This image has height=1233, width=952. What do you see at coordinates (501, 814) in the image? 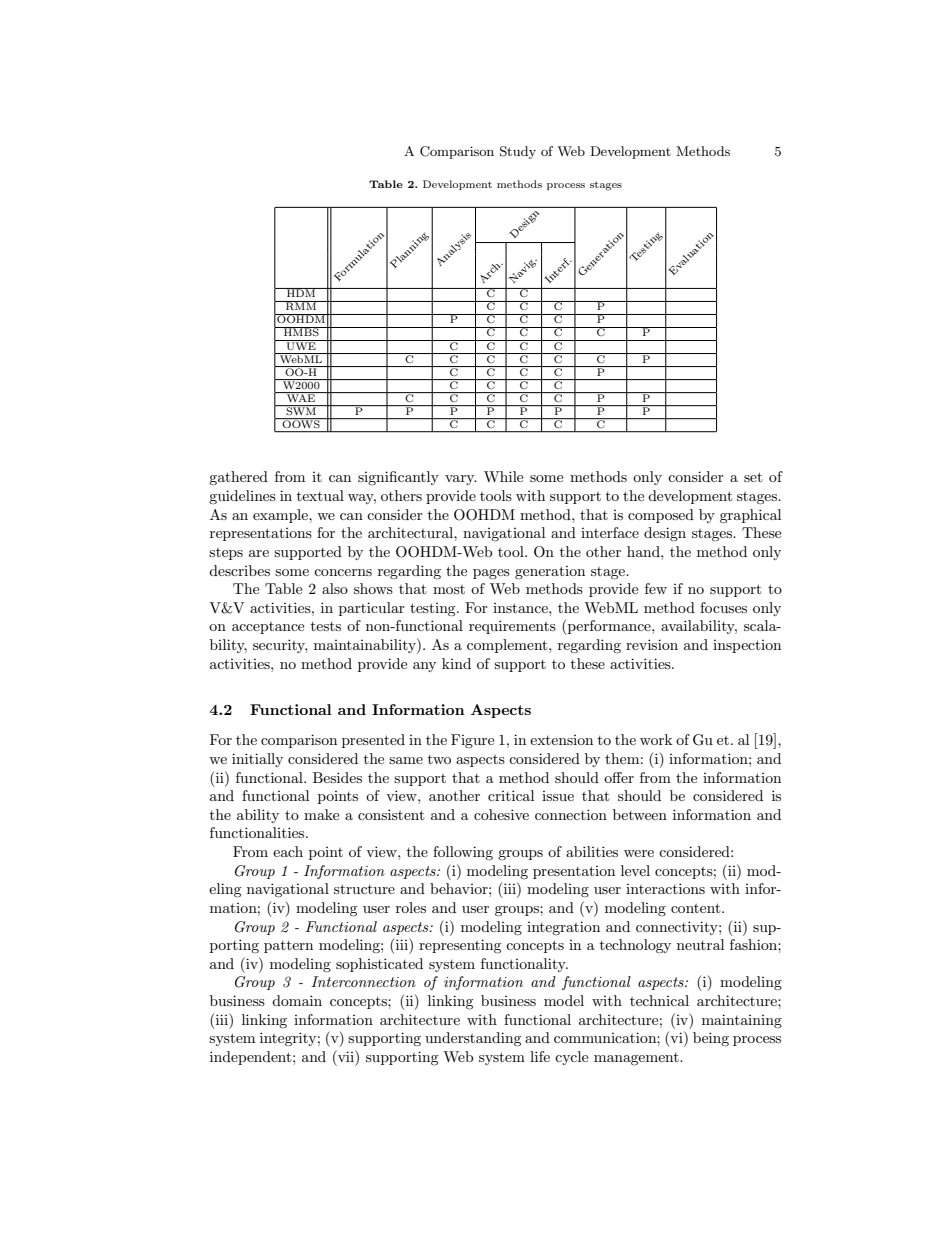
I see `cohesive` at bounding box center [501, 814].
